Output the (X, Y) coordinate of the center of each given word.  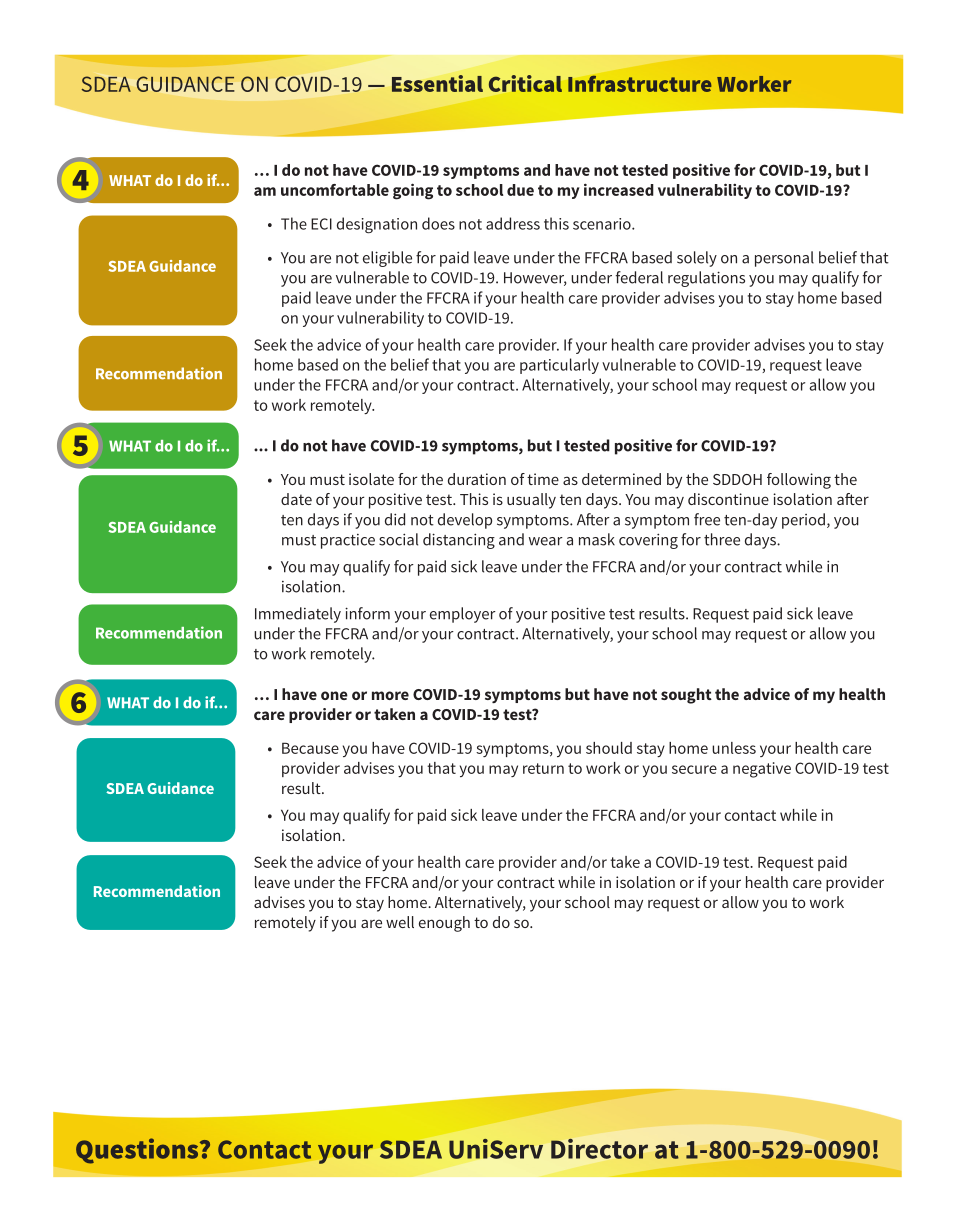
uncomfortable (335, 190)
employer (463, 615)
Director (599, 1148)
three (722, 539)
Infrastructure (640, 84)
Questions (138, 1151)
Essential (437, 83)
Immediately (298, 615)
